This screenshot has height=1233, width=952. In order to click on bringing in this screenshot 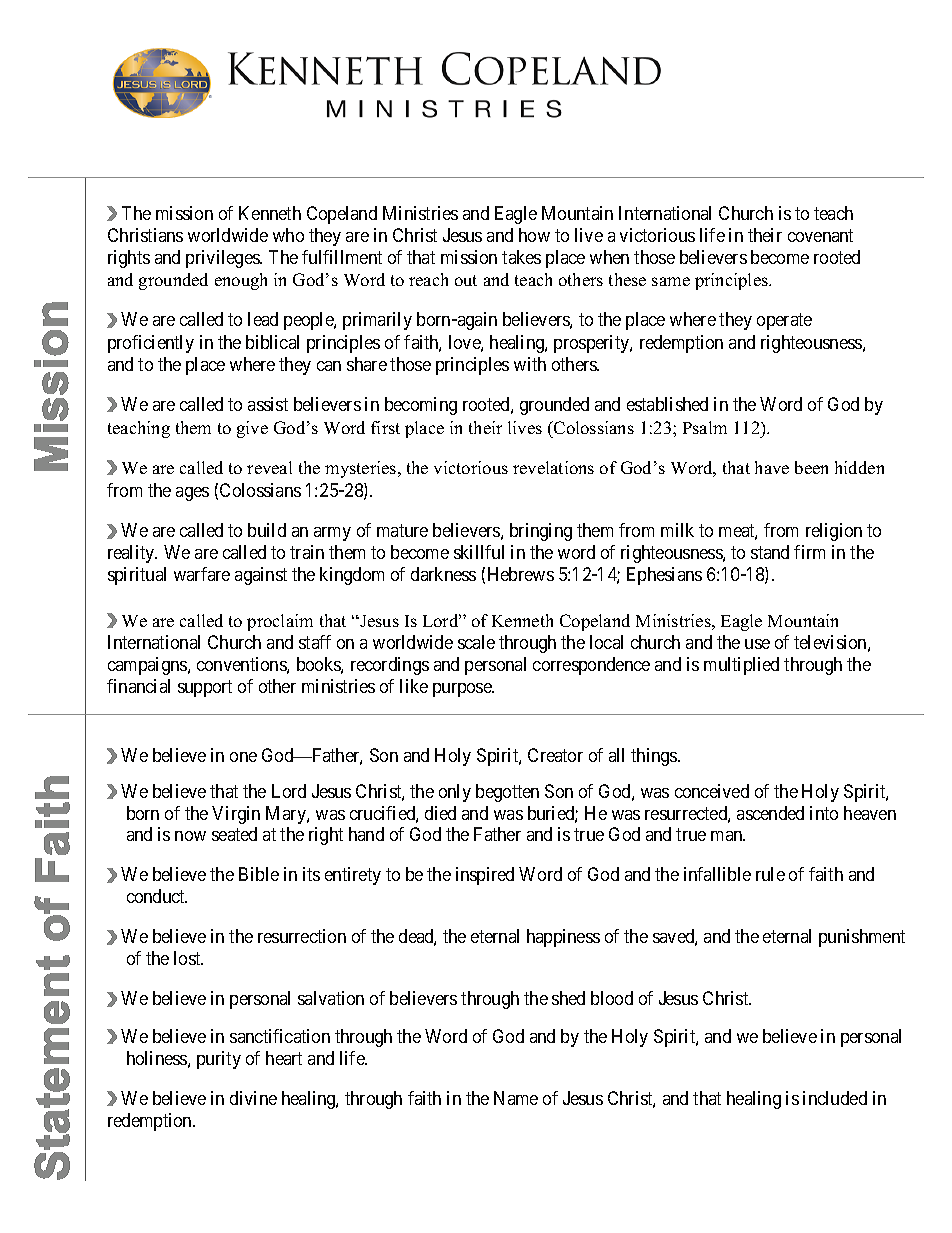, I will do `click(541, 532)`.
